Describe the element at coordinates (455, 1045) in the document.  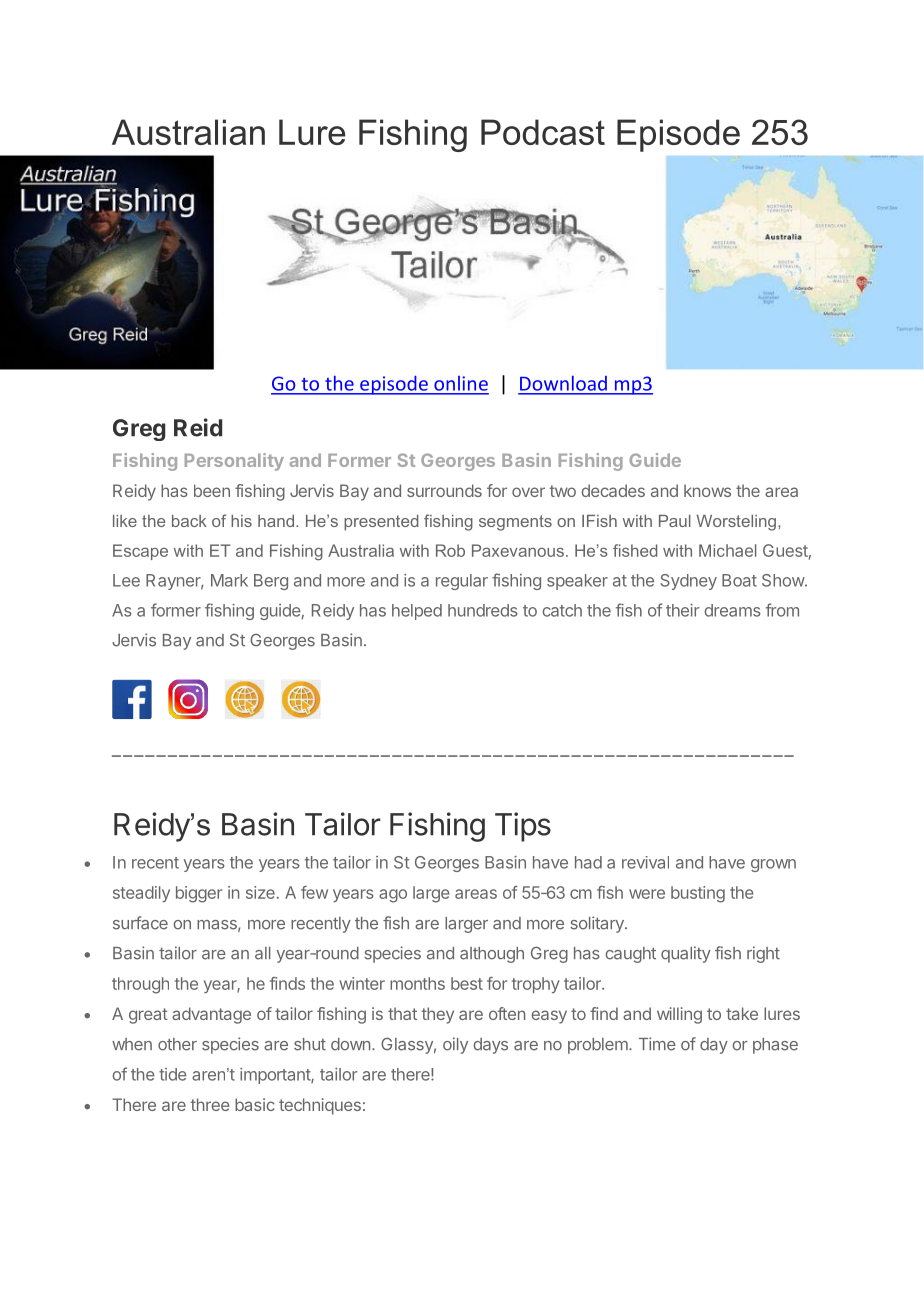
I see `oily` at that location.
